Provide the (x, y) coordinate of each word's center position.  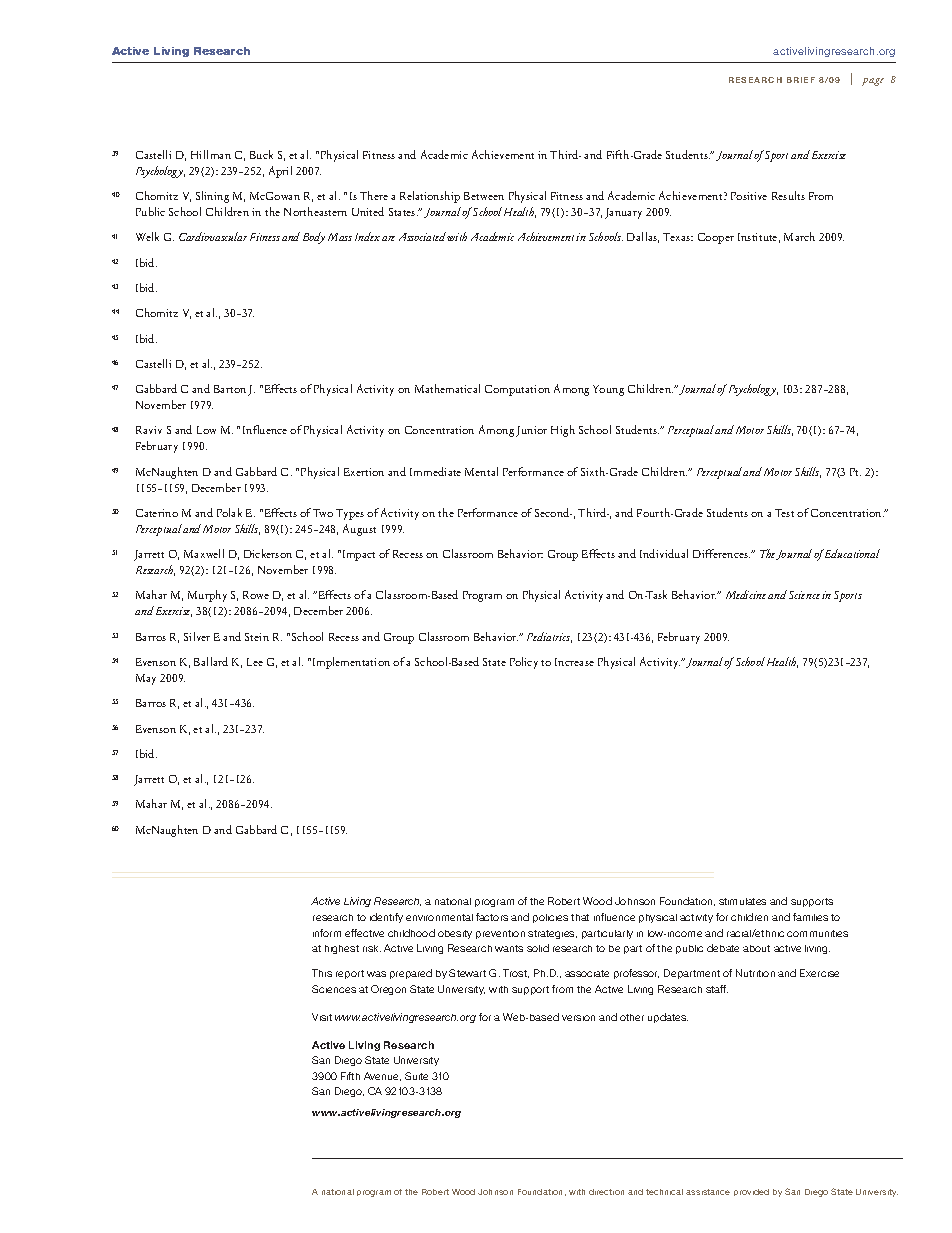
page (873, 82)
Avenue (382, 1076)
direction (606, 1192)
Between (484, 196)
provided (751, 1192)
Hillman (211, 154)
